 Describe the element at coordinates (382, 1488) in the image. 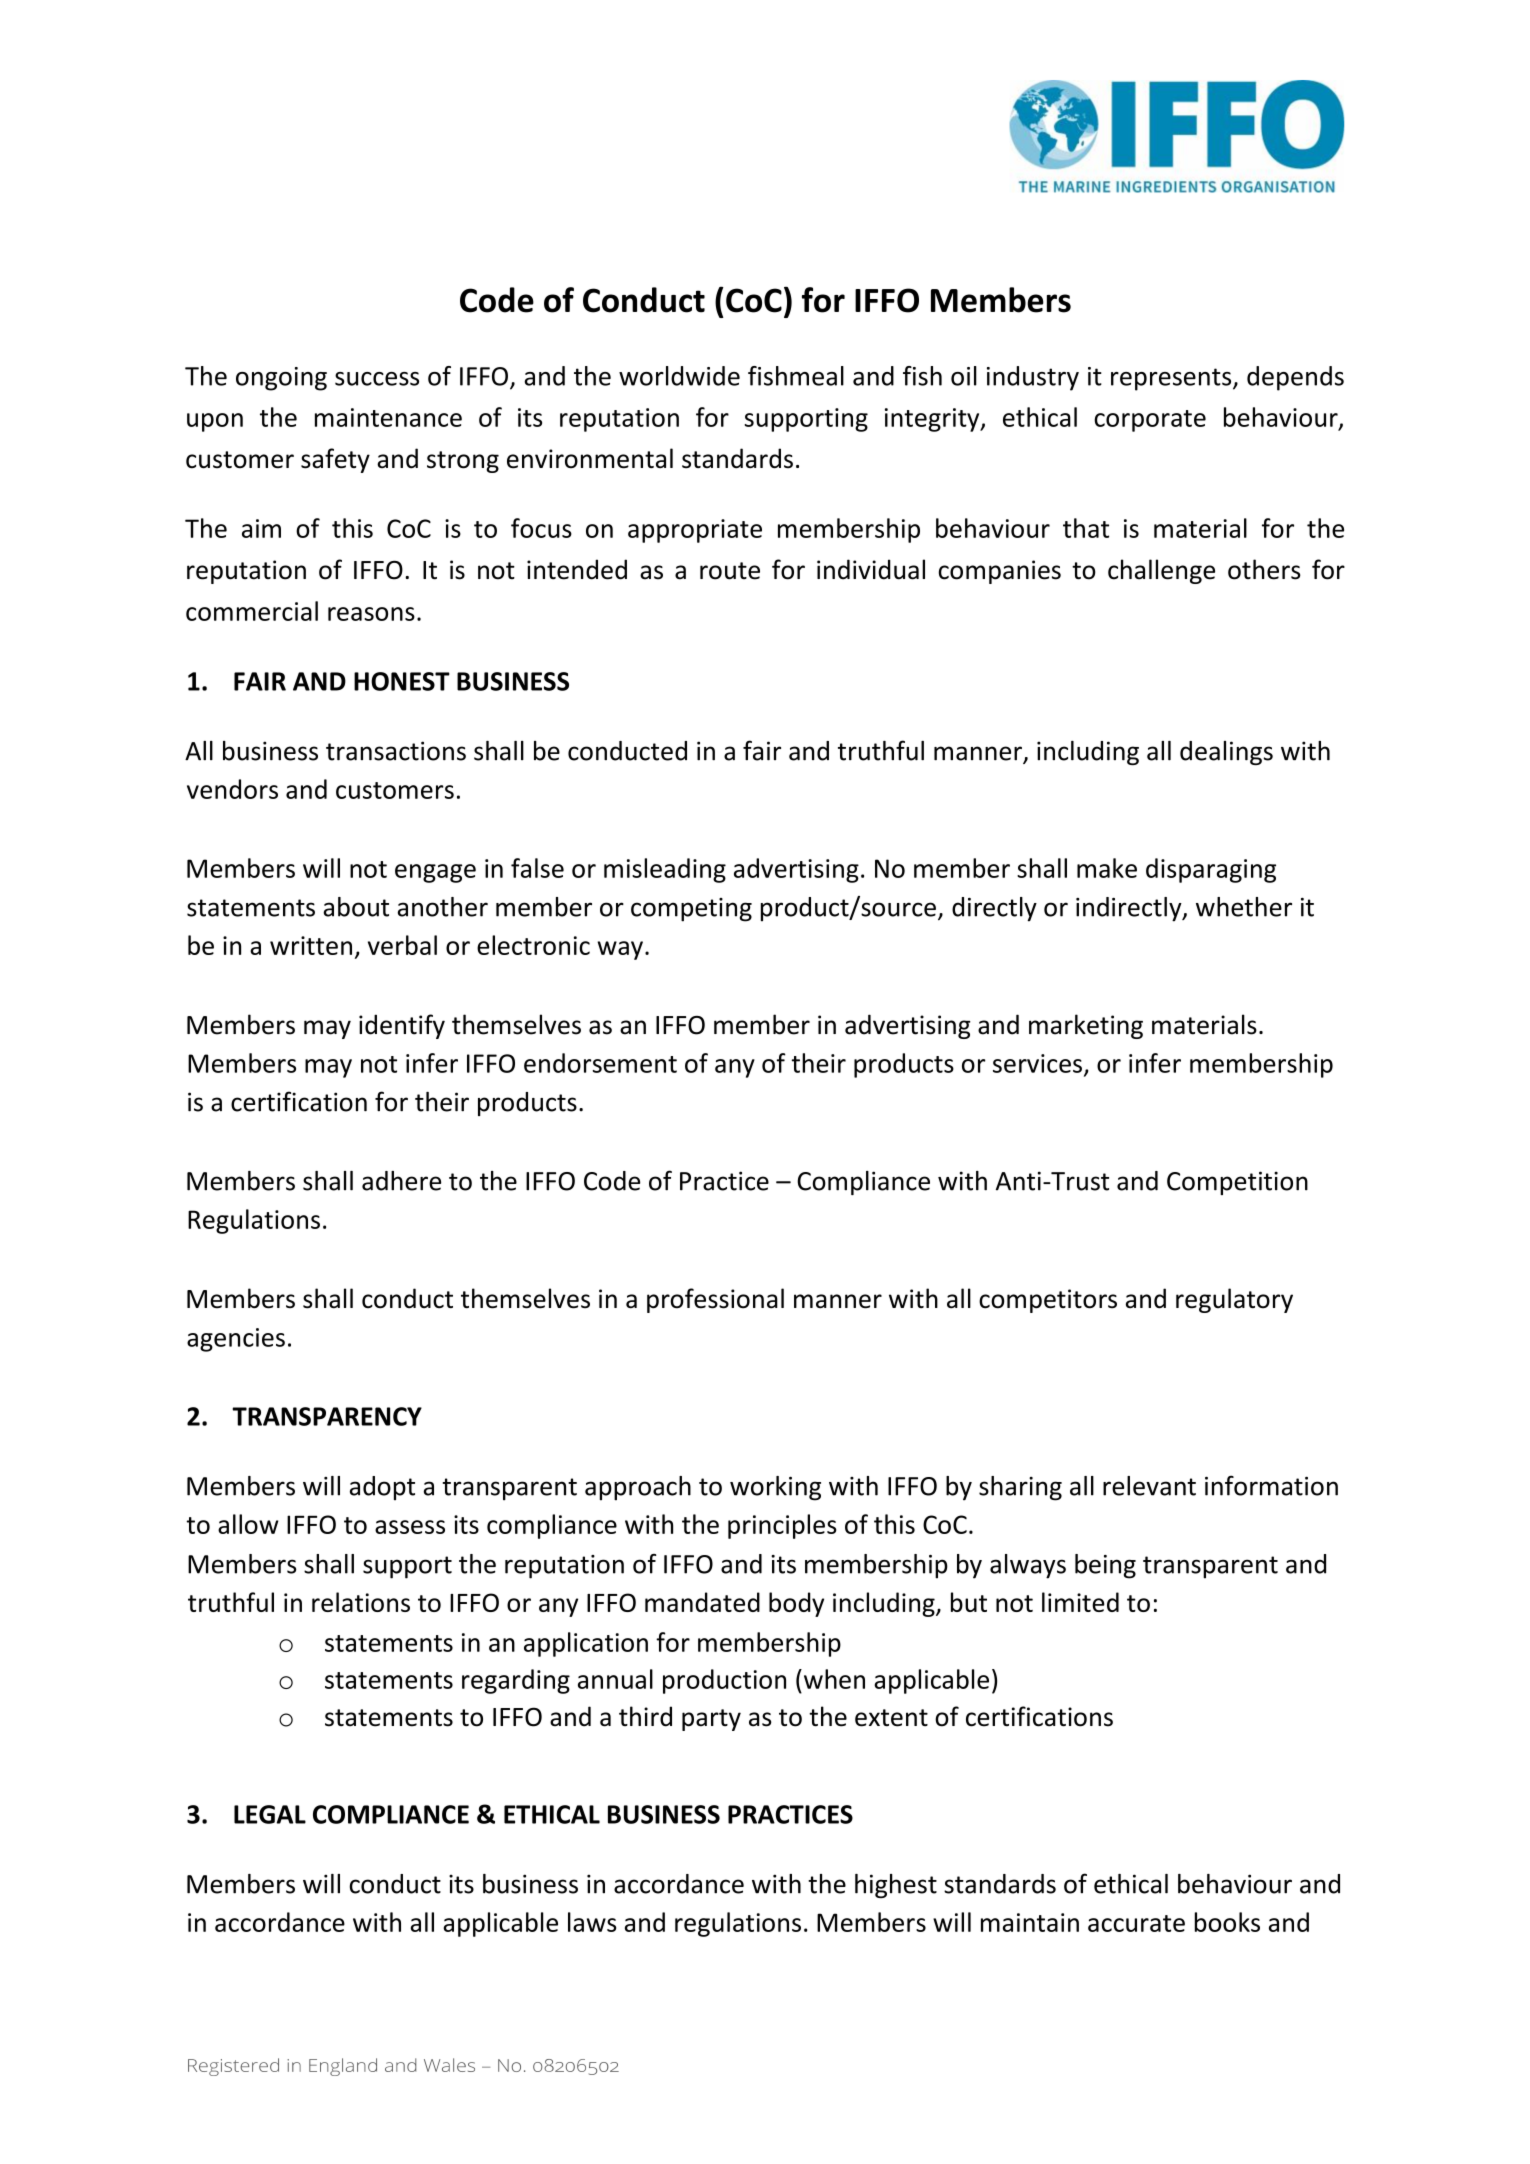

I see `adopt` at that location.
